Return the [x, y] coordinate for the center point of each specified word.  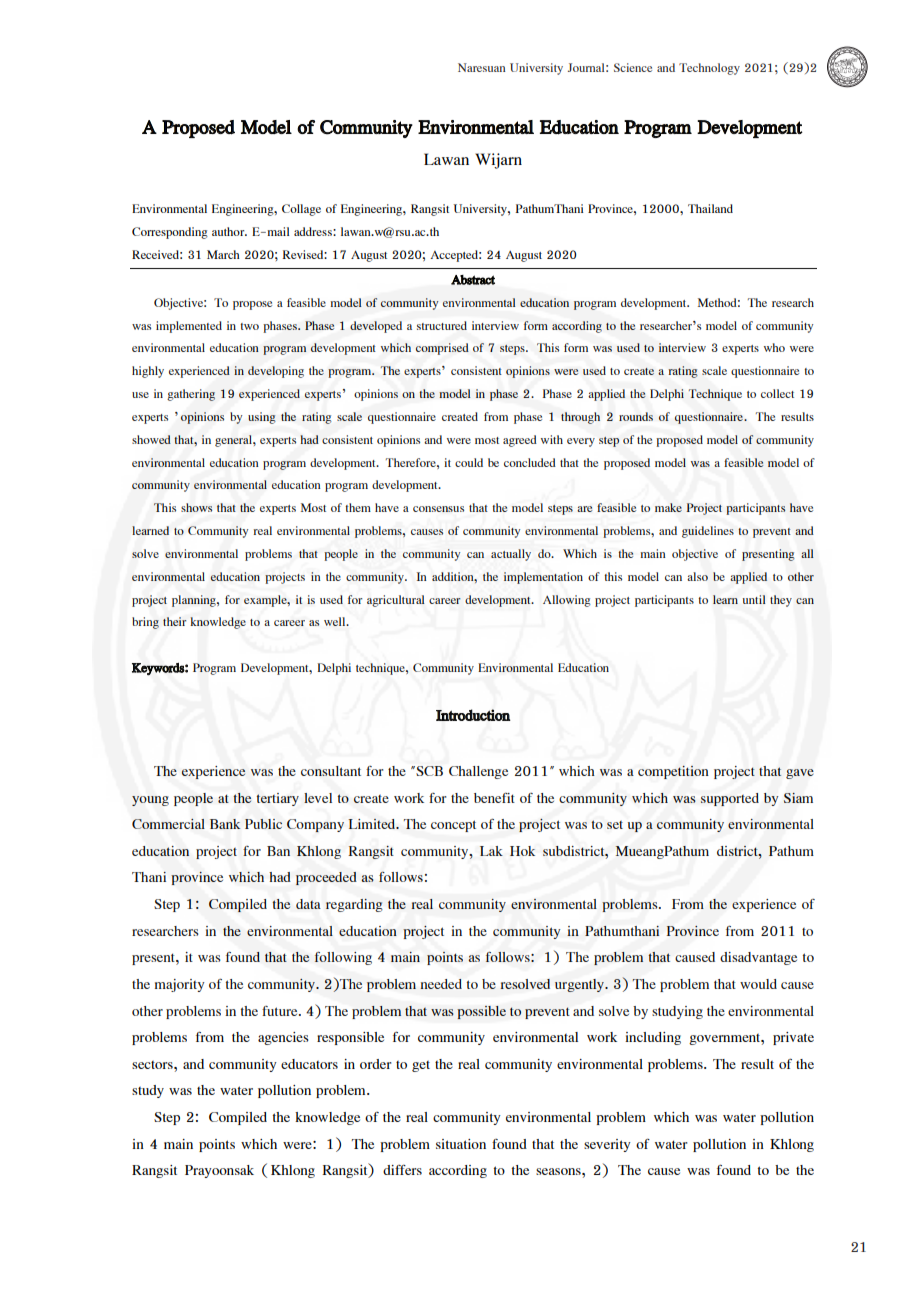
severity [607, 1145]
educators [309, 1064]
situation [461, 1144]
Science [633, 67]
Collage [301, 210]
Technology [709, 69]
